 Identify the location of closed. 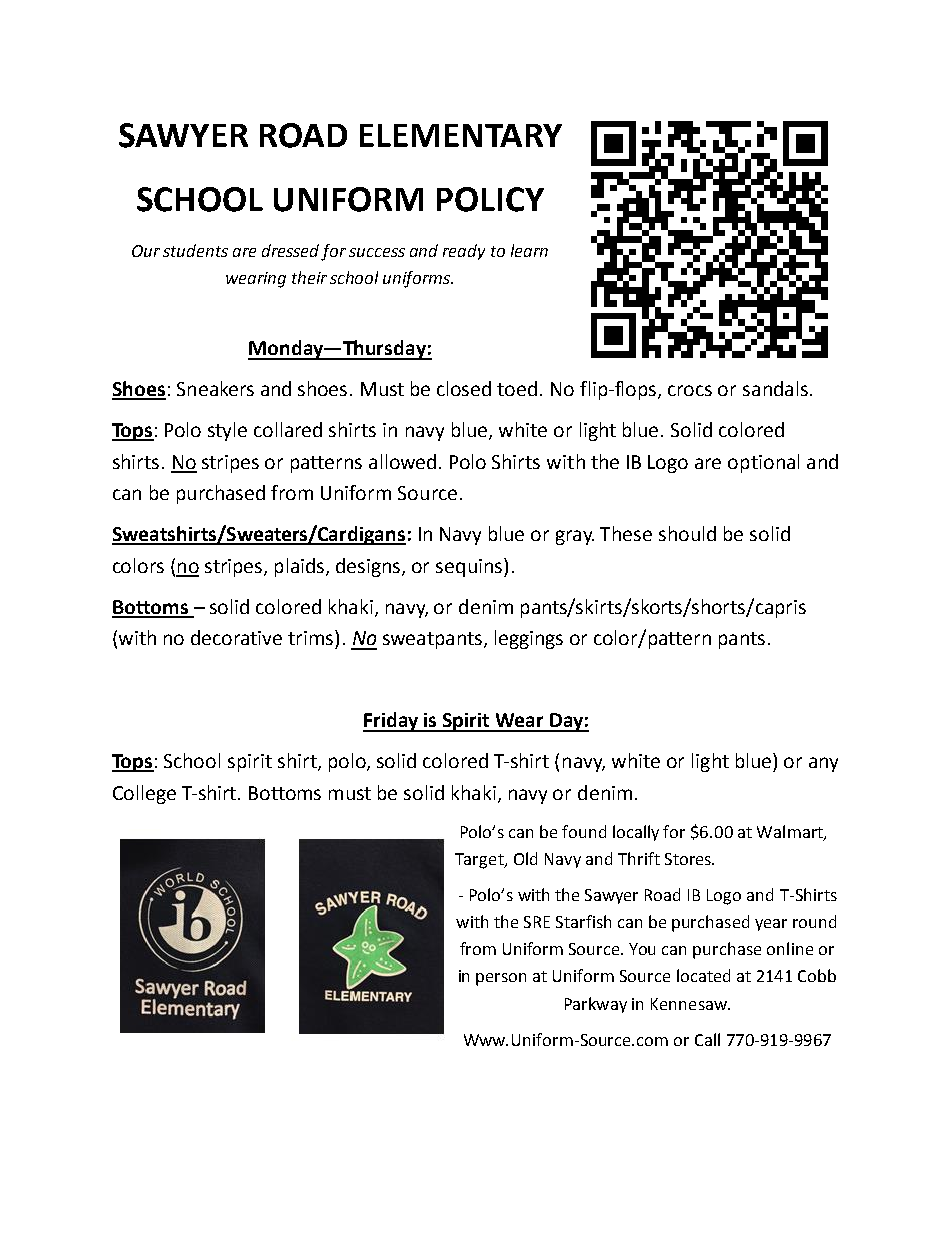
(464, 388).
